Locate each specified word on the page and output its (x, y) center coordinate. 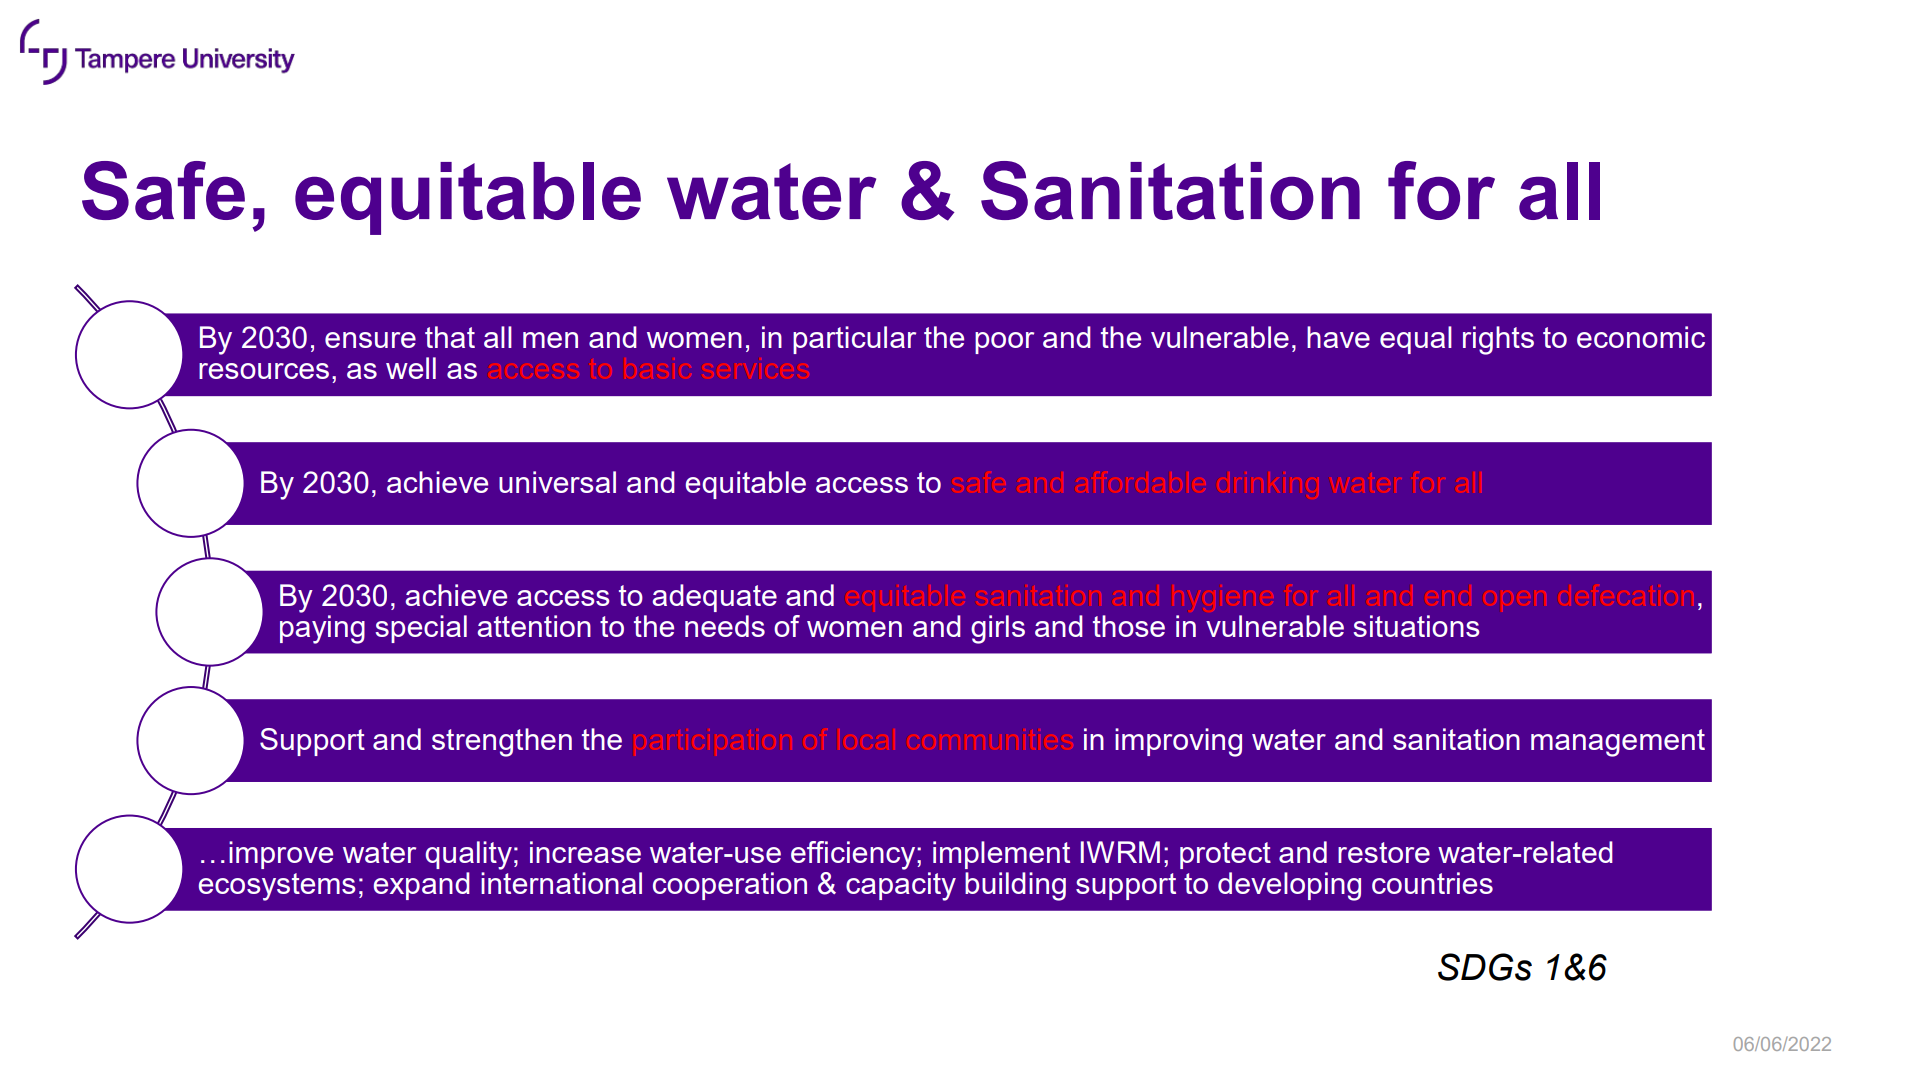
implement (1001, 855)
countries (1432, 883)
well (411, 368)
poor (1004, 343)
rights (1498, 340)
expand (422, 886)
